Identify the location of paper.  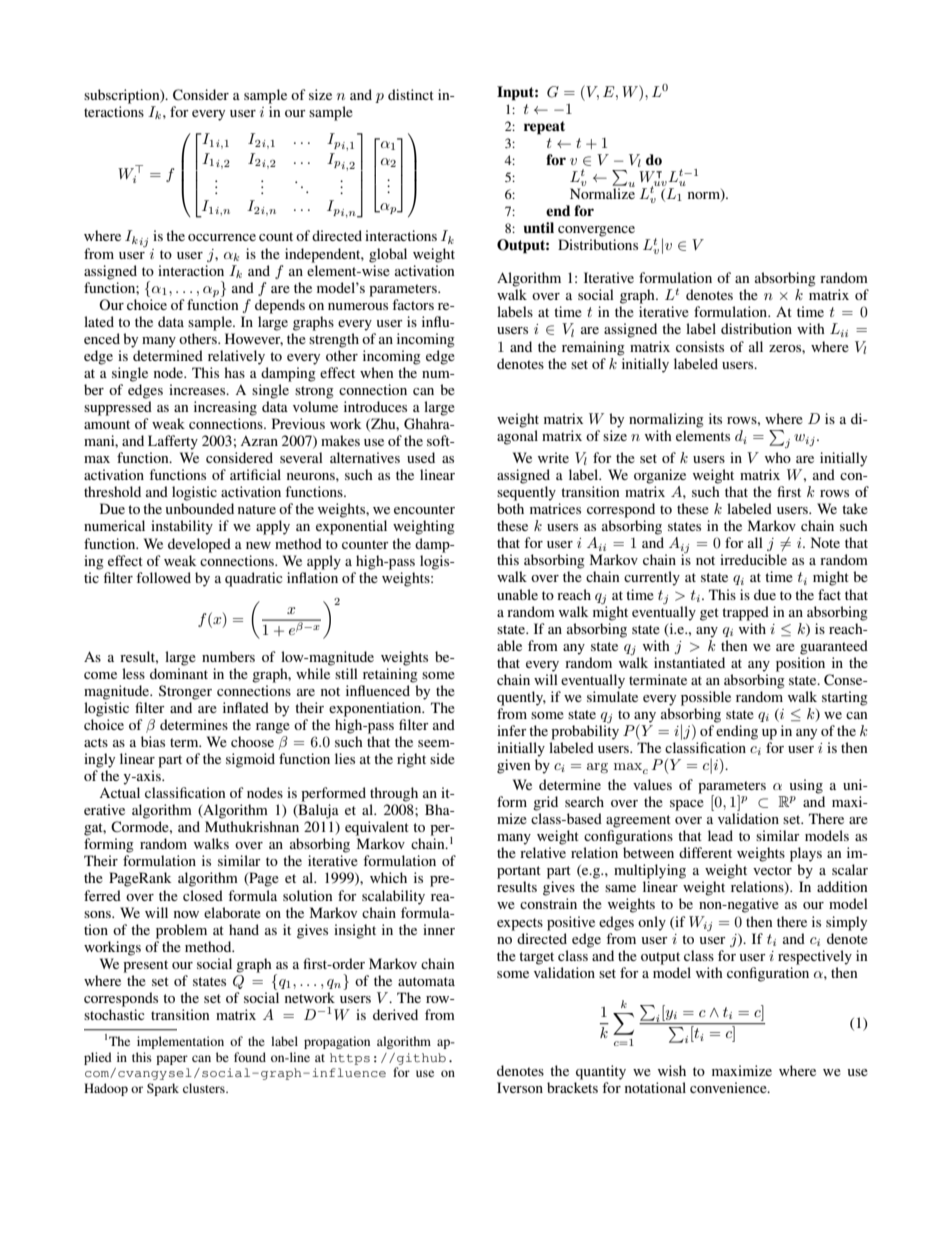
(172, 1060).
